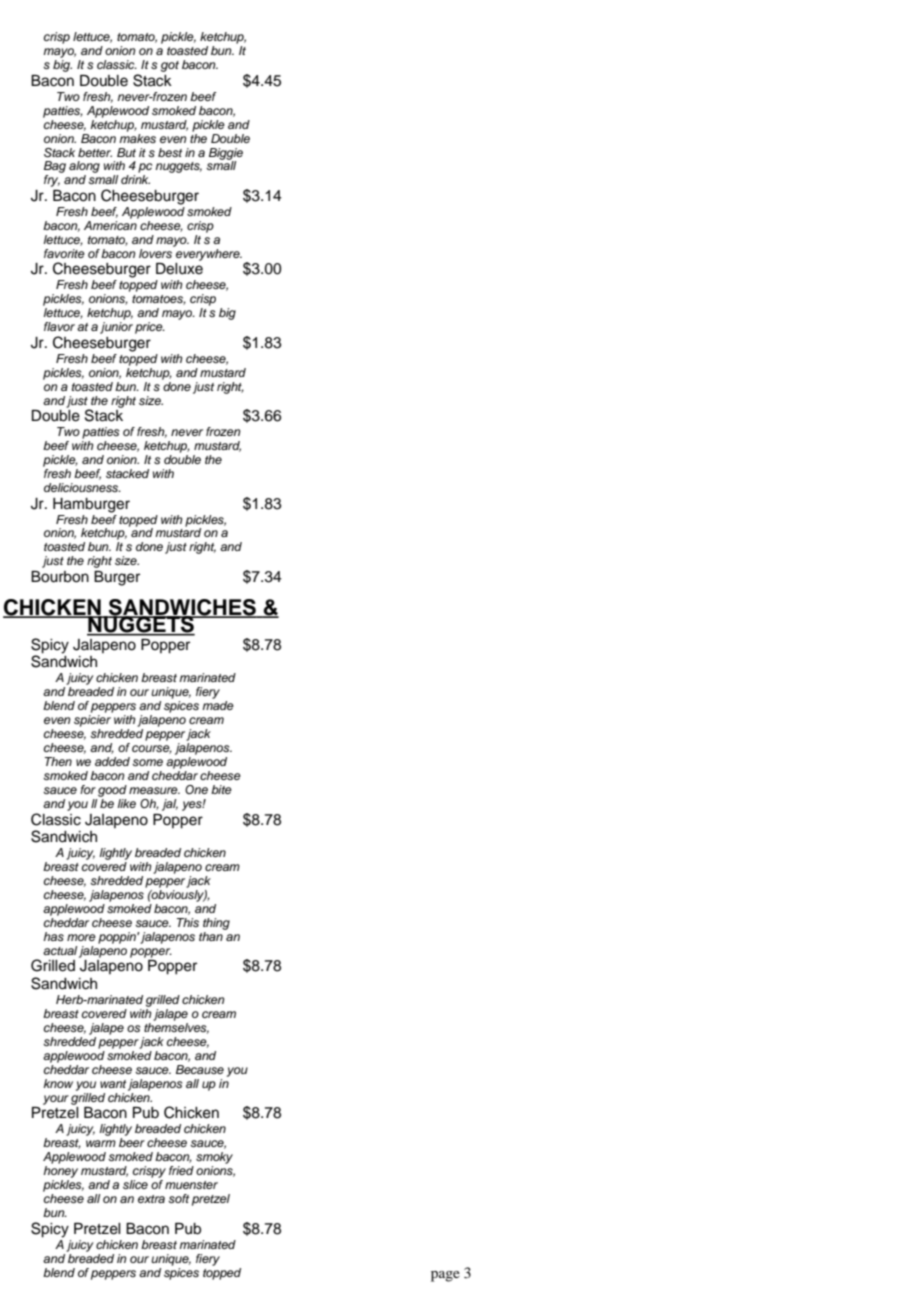  Describe the element at coordinates (218, 705) in the screenshot. I see `made` at that location.
